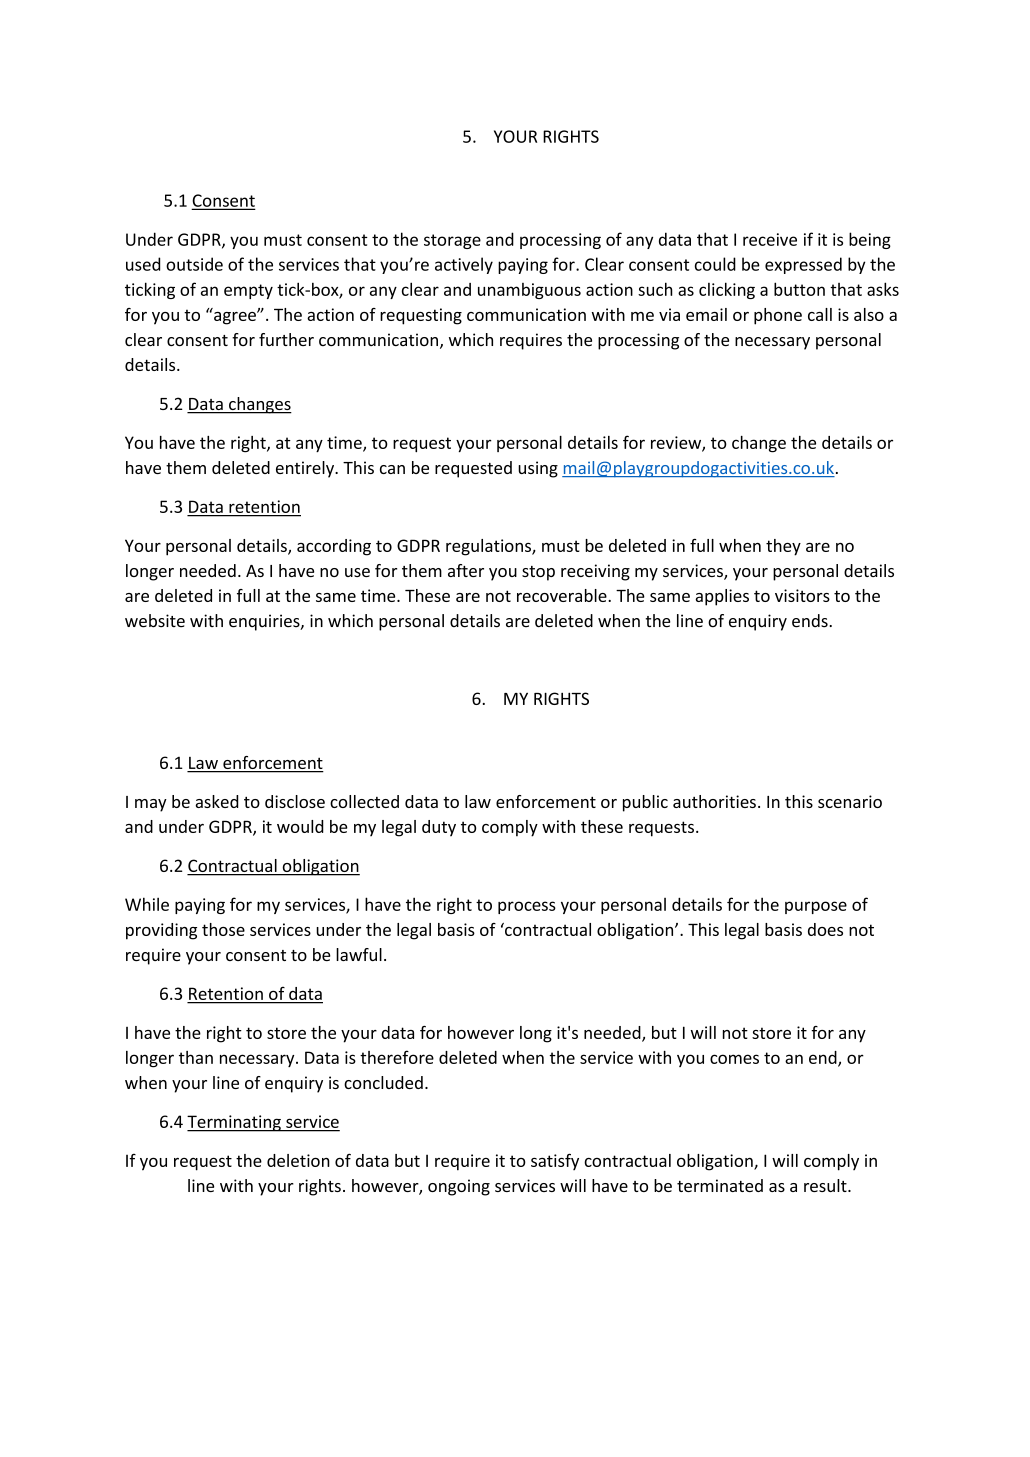 This document has width=1030, height=1457. I want to click on outside, so click(194, 264).
